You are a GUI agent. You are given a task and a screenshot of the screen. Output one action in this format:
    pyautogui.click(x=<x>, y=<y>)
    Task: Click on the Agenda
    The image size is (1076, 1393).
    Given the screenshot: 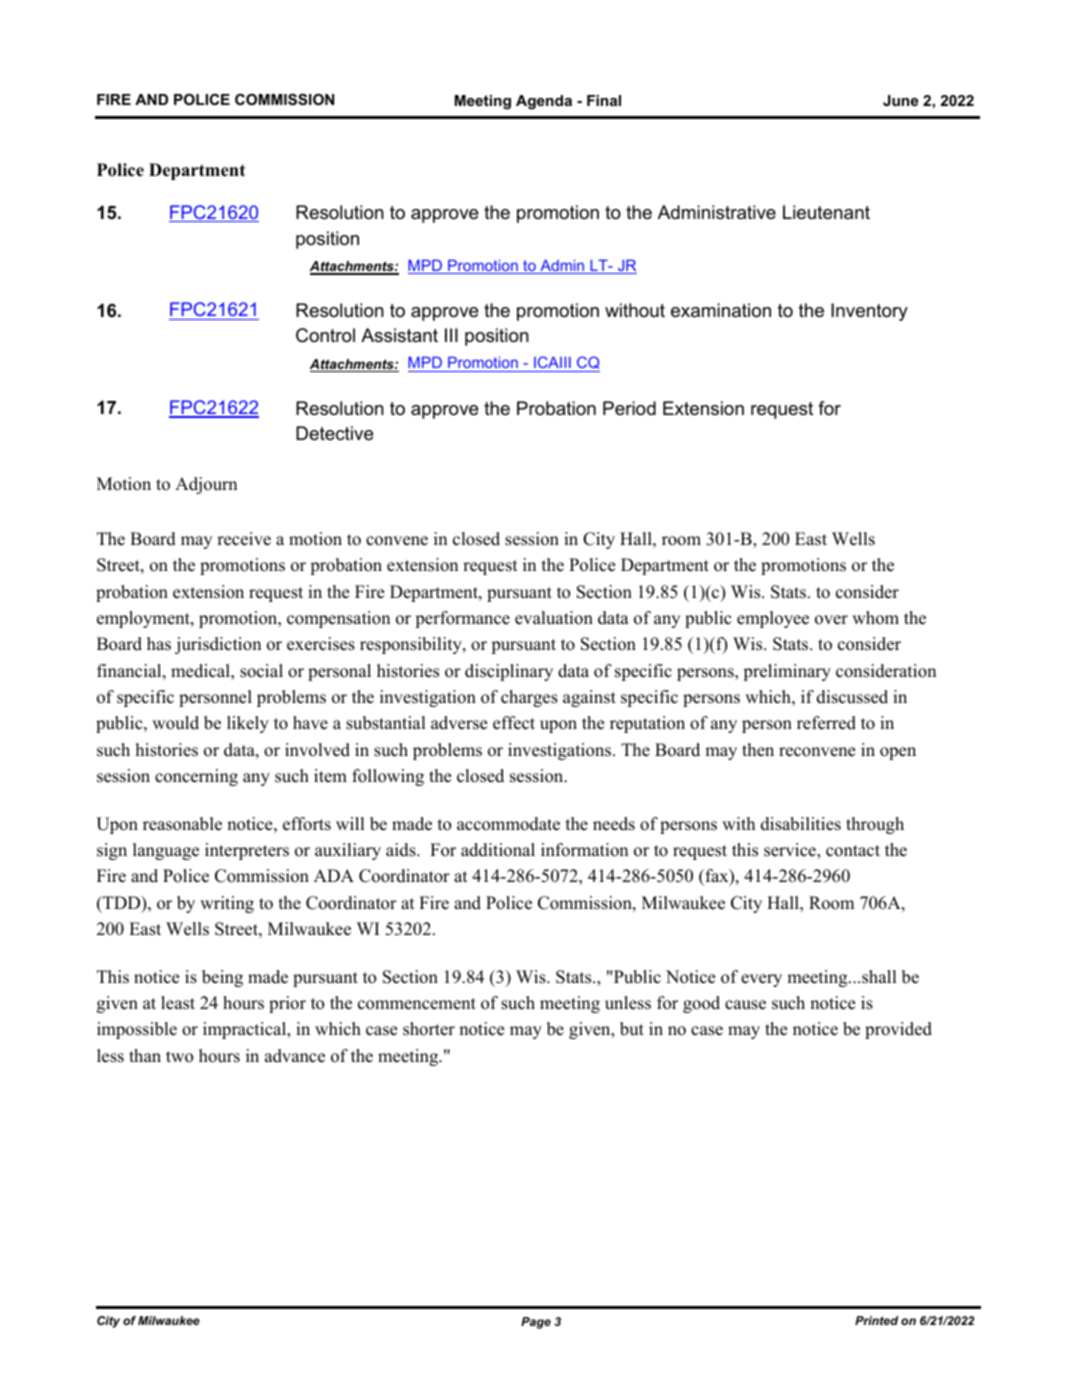 What is the action you would take?
    pyautogui.click(x=544, y=102)
